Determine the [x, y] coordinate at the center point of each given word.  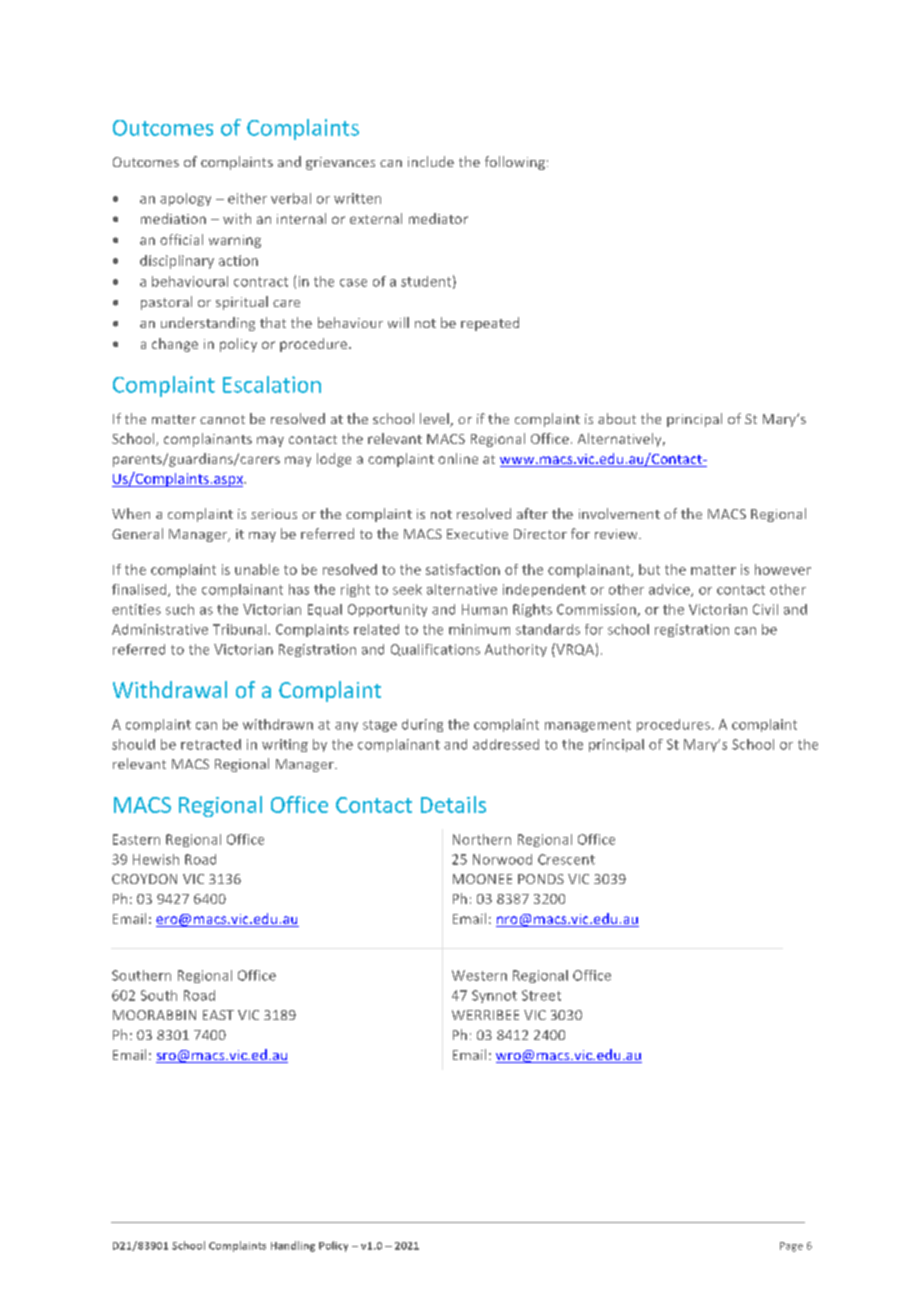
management [588, 726]
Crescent [566, 859]
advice [670, 590]
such [180, 609]
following [515, 163]
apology [185, 199]
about [617, 418]
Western [479, 975]
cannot [222, 419]
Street [541, 995]
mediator [438, 218]
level [435, 420]
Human [484, 609]
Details [453, 804]
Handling [293, 1246]
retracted [211, 744]
